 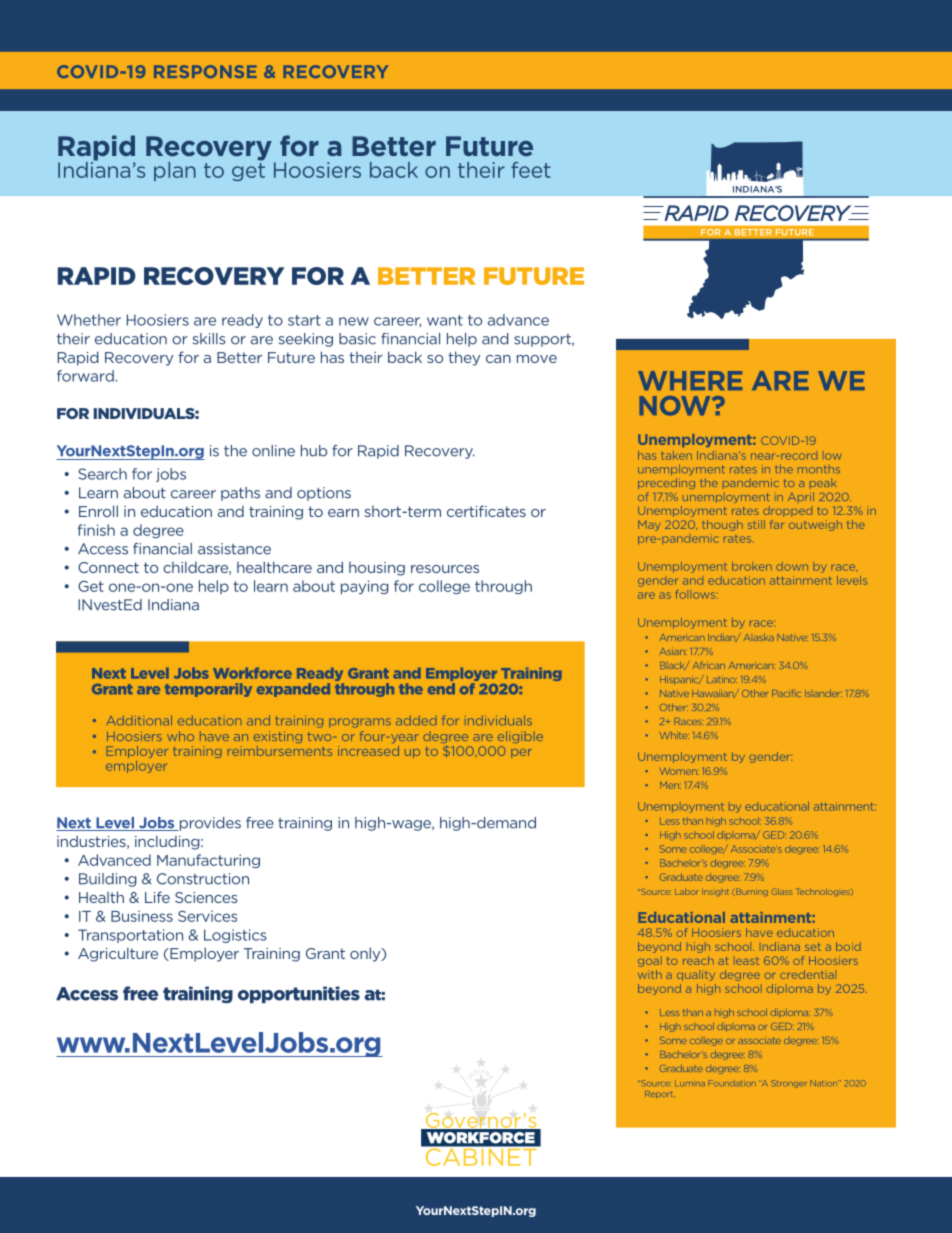 I want to click on certificates, so click(x=486, y=511).
